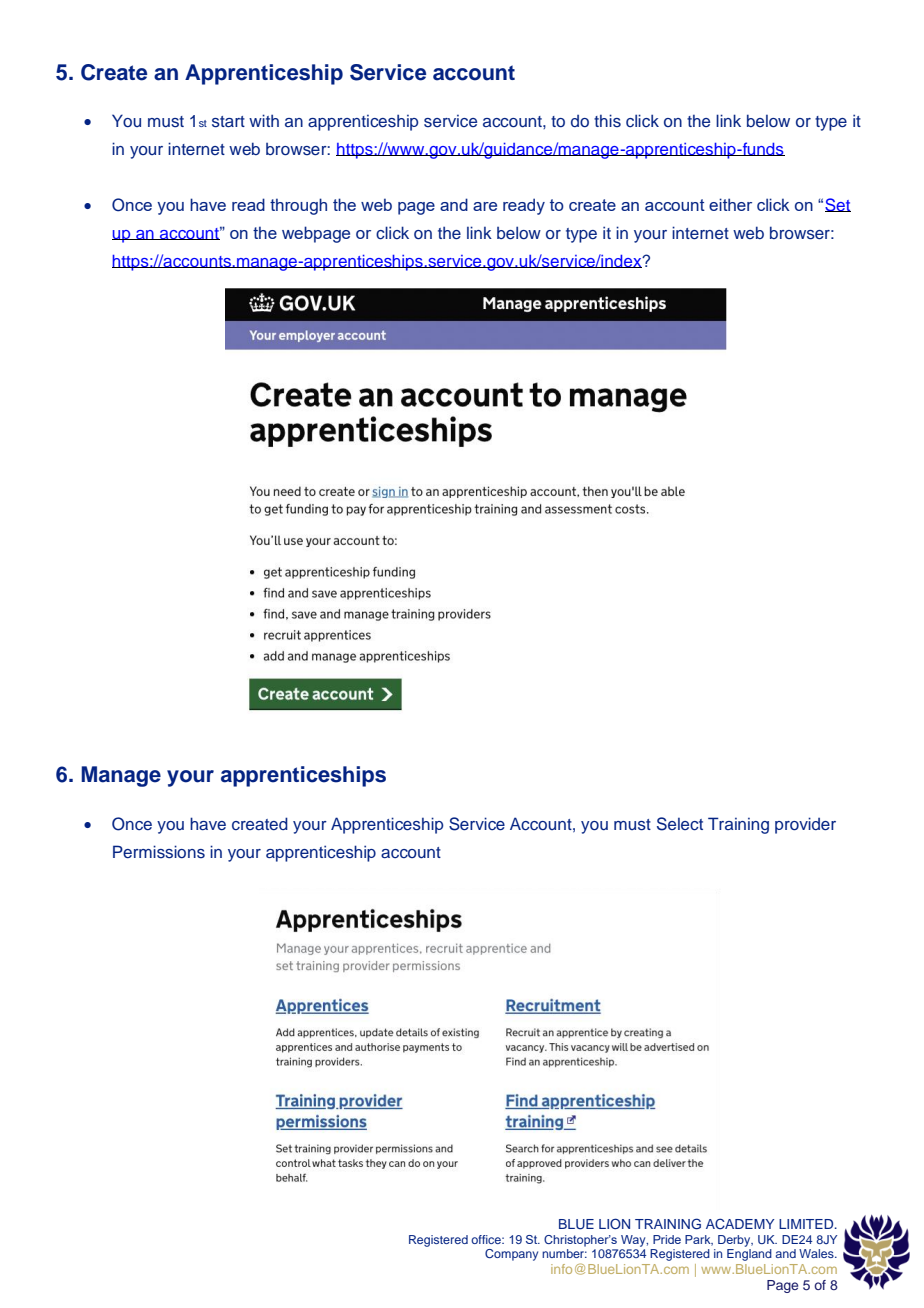  Describe the element at coordinates (805, 825) in the screenshot. I see `provider` at that location.
